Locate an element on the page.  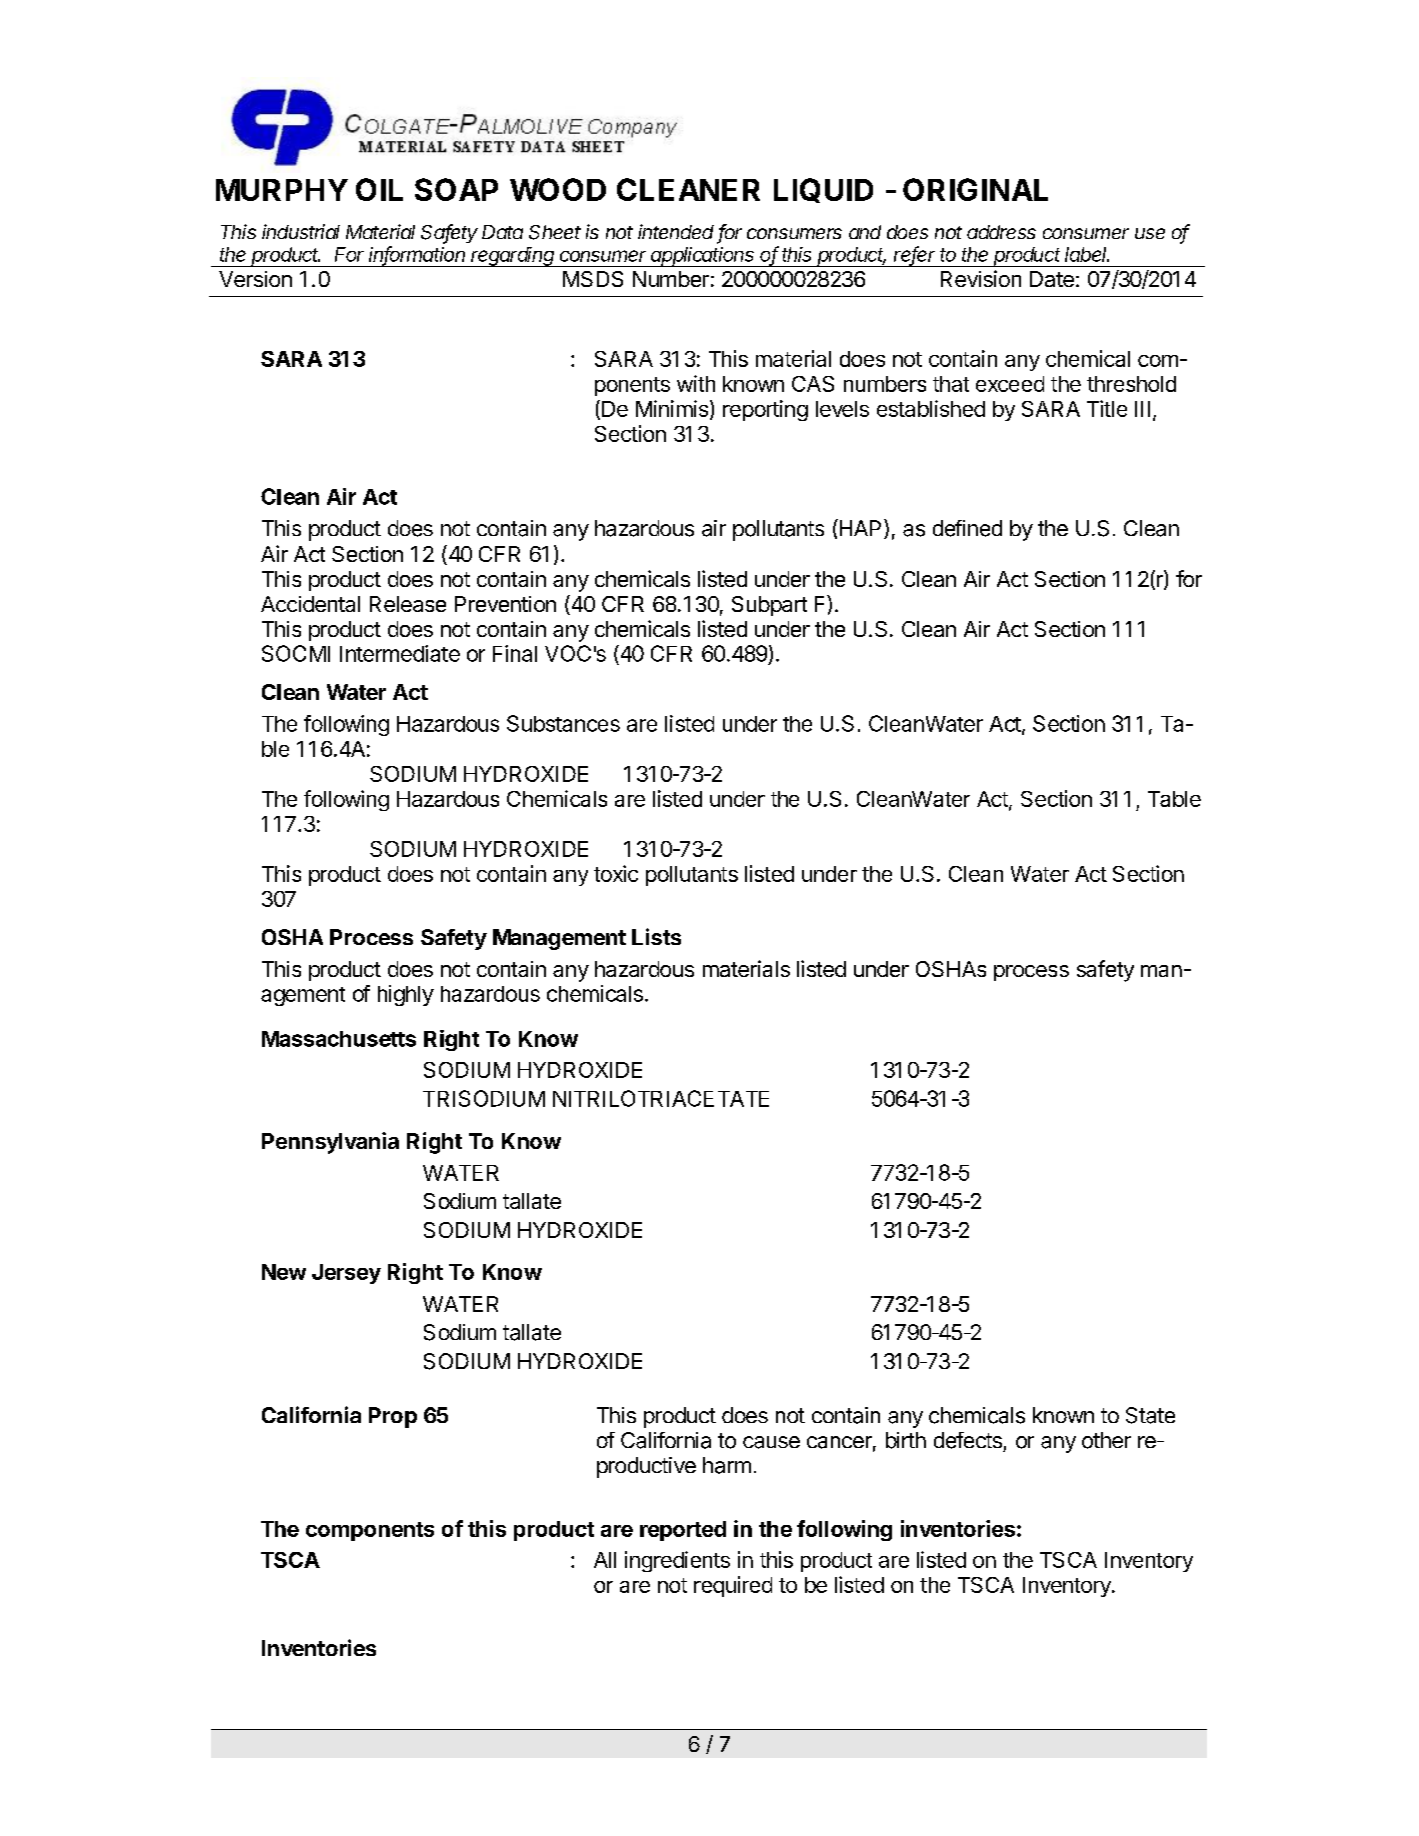
OIL is located at coordinates (379, 189).
